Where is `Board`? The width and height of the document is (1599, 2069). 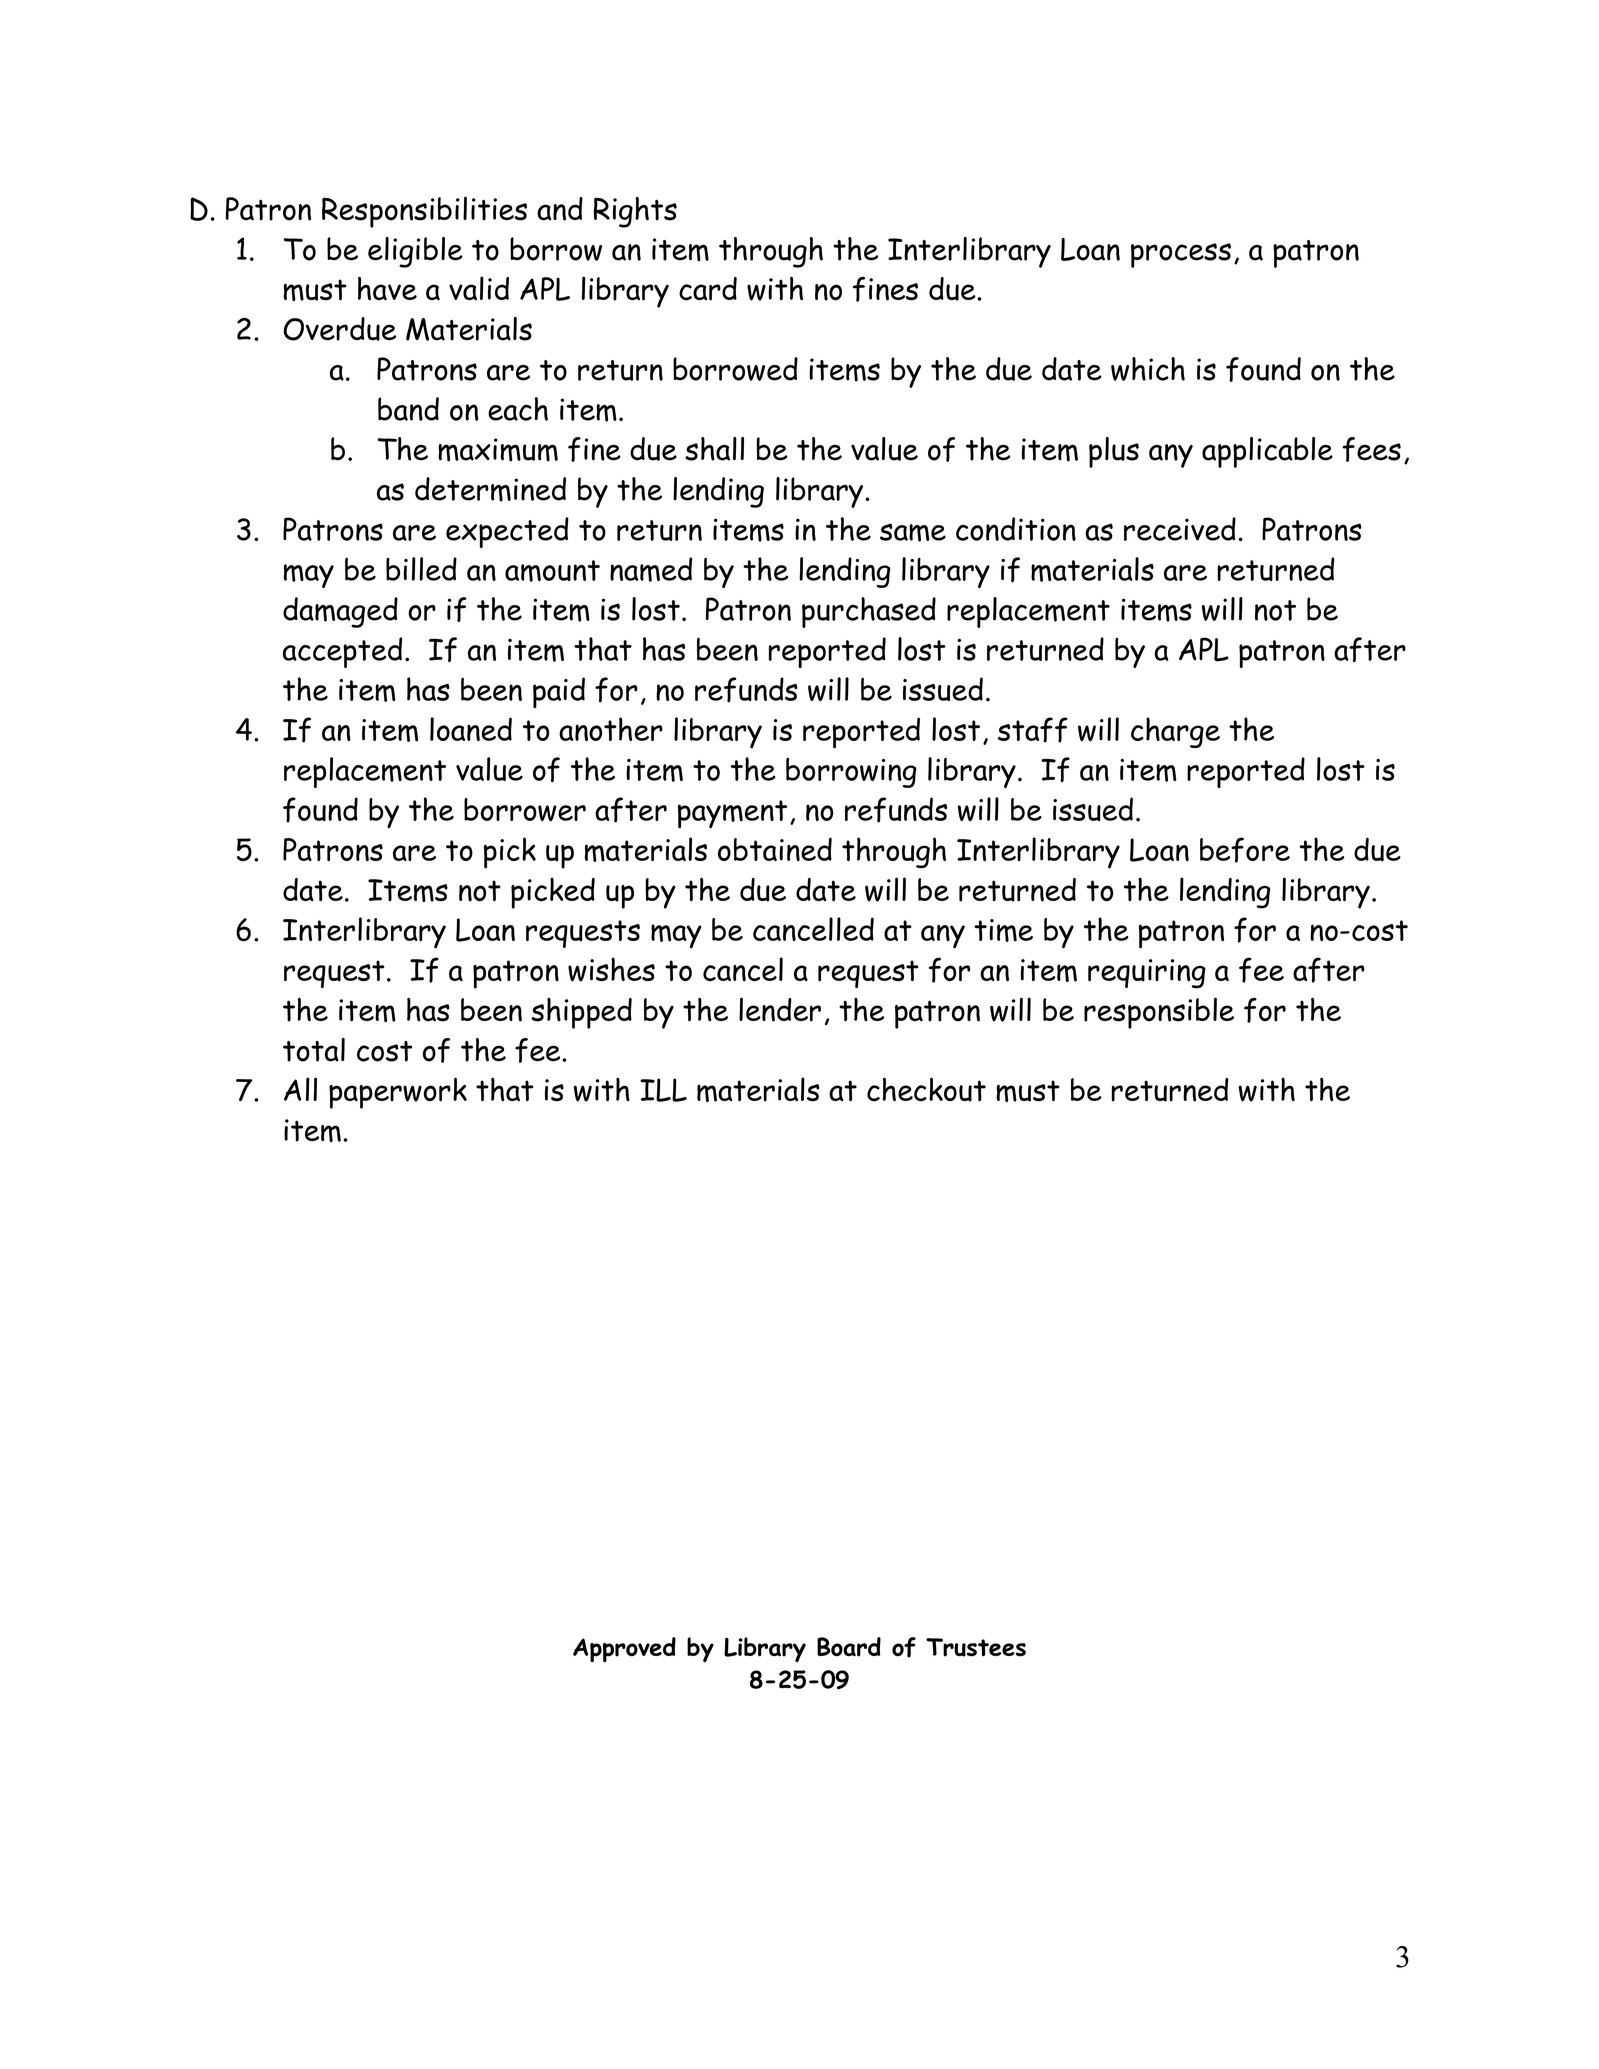
Board is located at coordinates (849, 1647).
